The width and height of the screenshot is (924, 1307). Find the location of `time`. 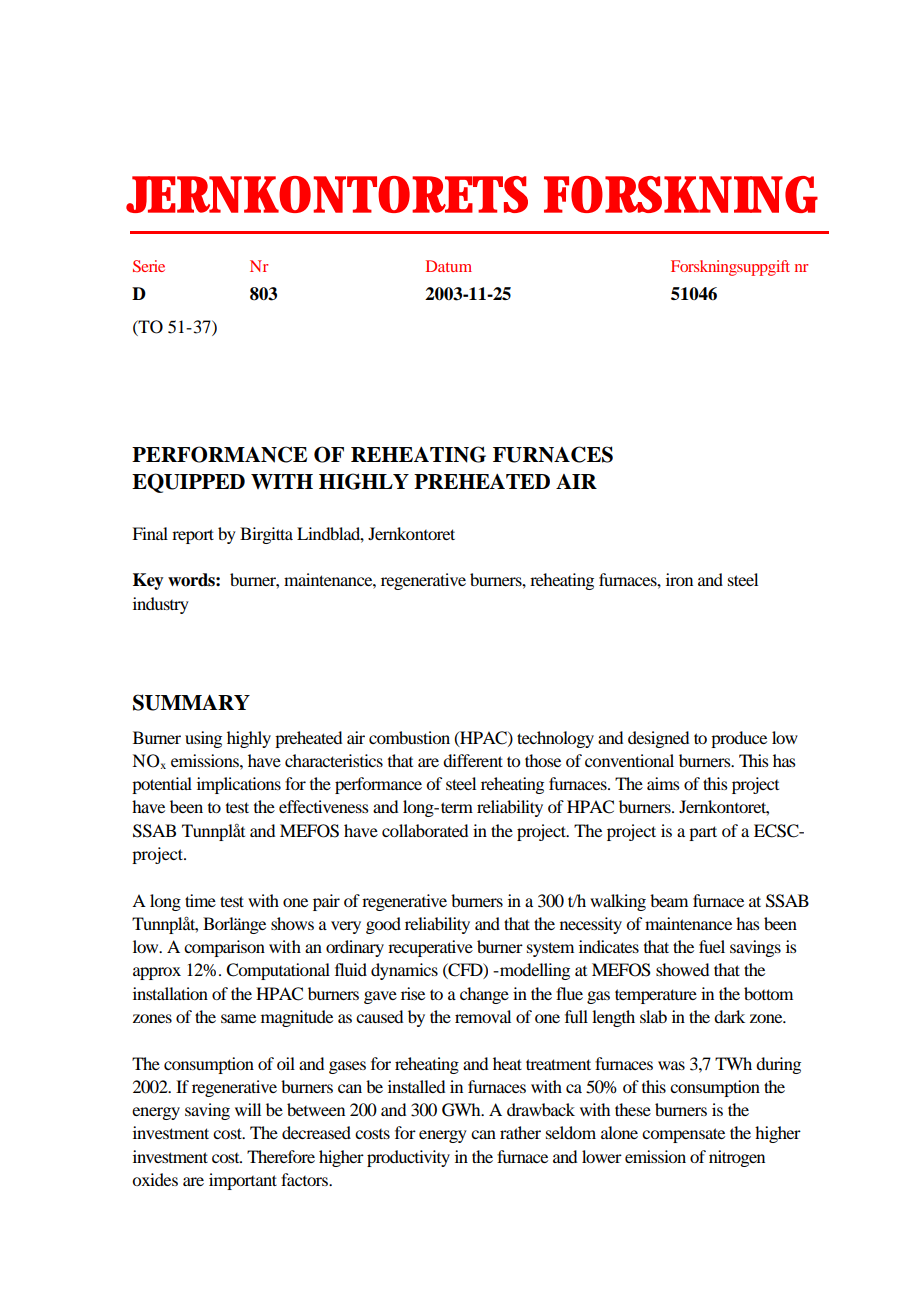

time is located at coordinates (200, 900).
